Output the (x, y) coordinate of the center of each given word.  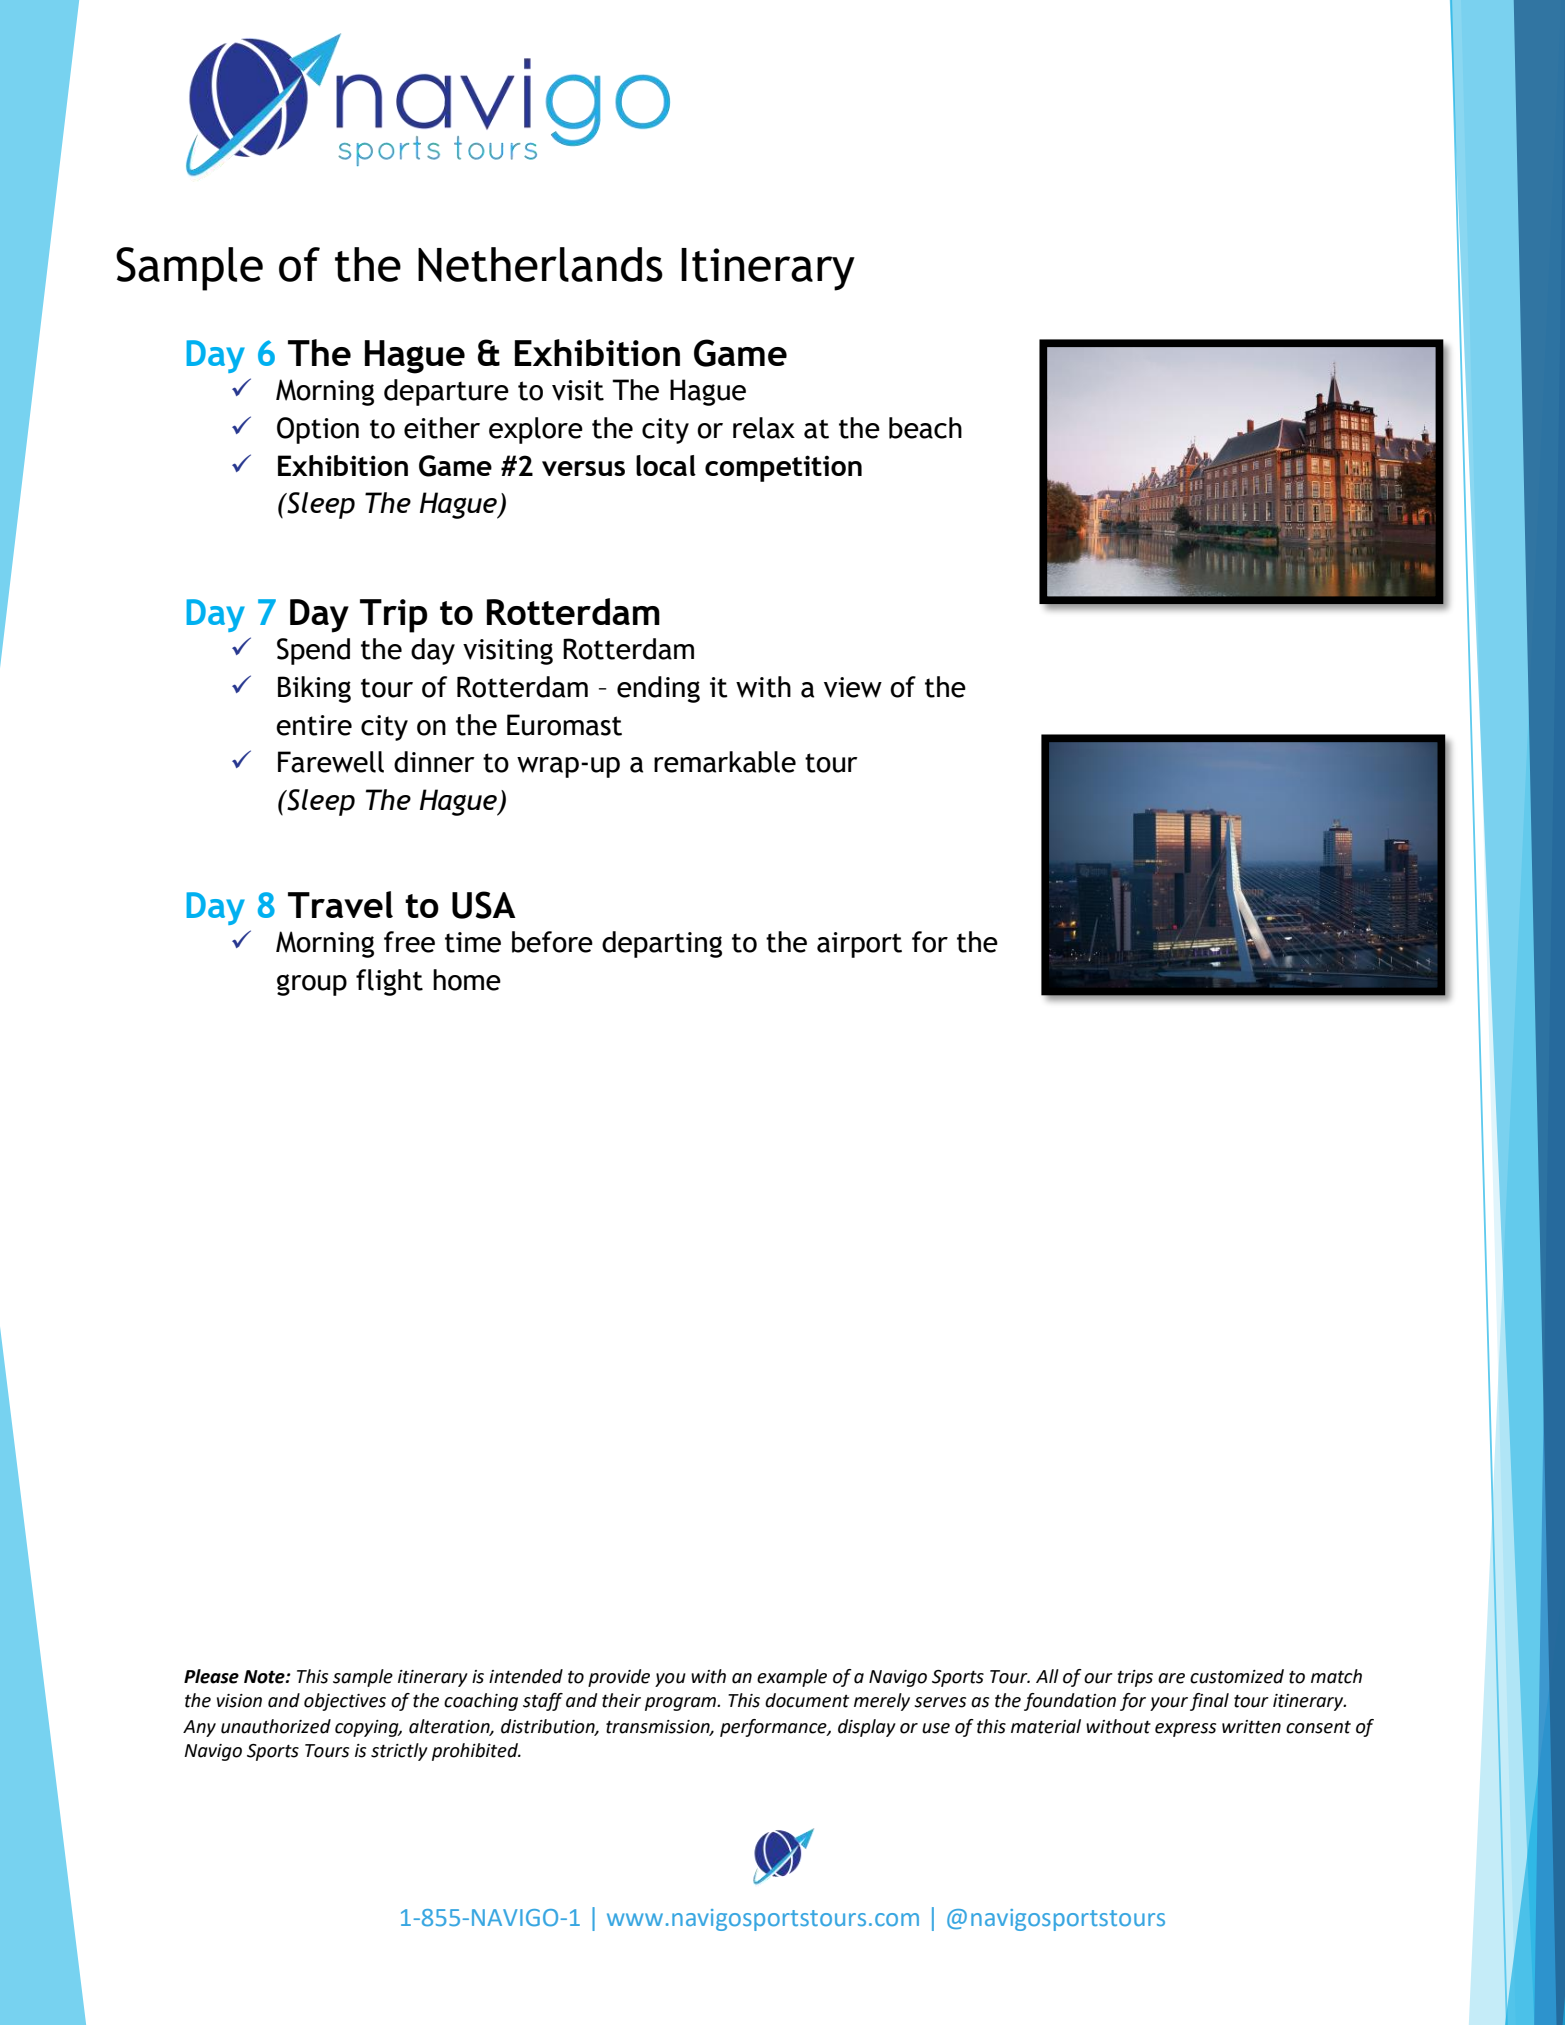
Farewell (331, 762)
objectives (345, 1702)
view (853, 687)
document (807, 1700)
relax (764, 428)
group (312, 985)
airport (859, 945)
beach (925, 428)
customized (1237, 1676)
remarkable (725, 762)
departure (446, 392)
